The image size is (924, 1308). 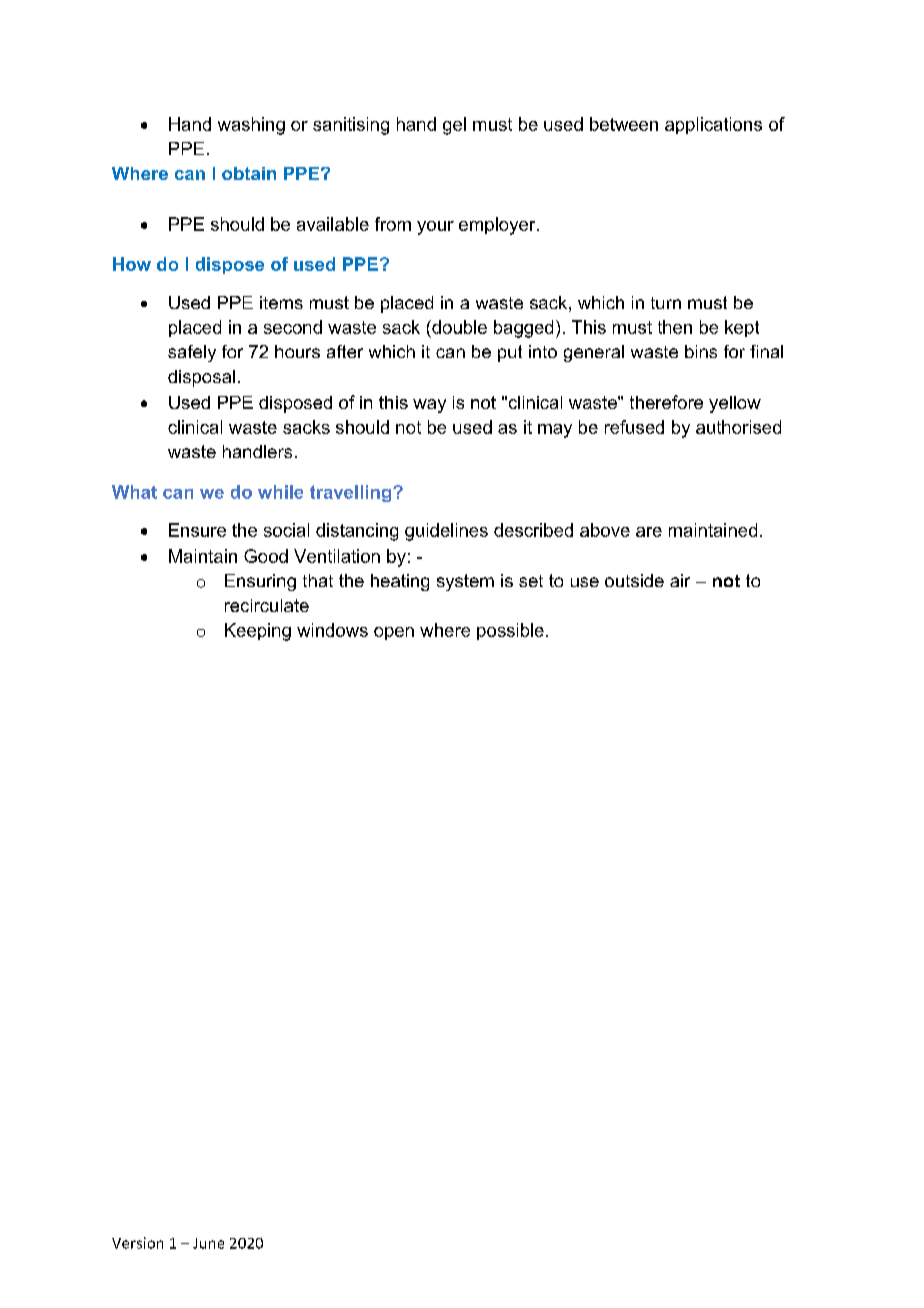 I want to click on air, so click(x=680, y=580).
